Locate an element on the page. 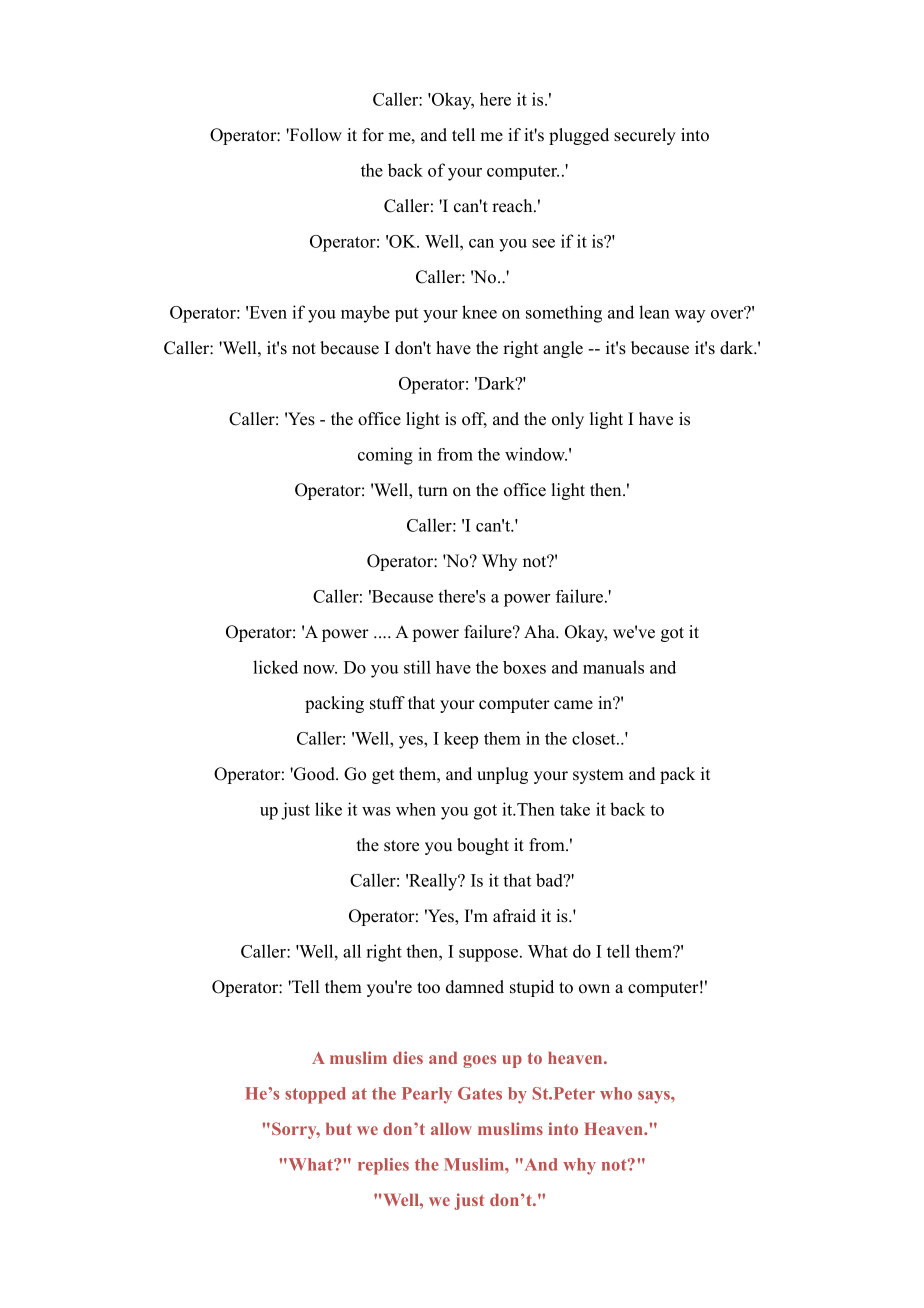 The width and height of the document is (924, 1308). now is located at coordinates (320, 669).
